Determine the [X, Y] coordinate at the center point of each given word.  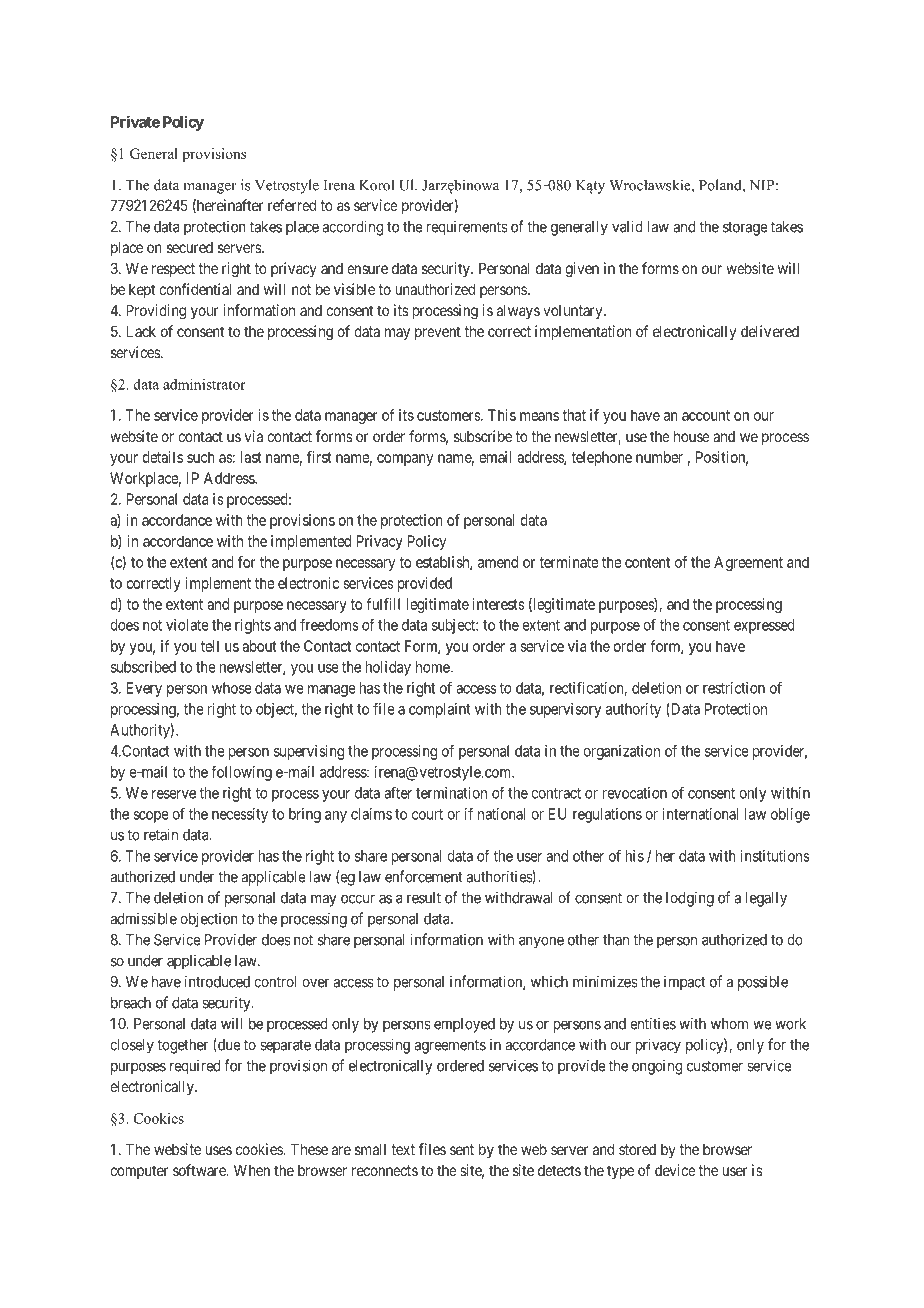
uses [219, 1150]
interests [499, 604]
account [706, 415]
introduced [217, 981]
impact [685, 983]
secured [190, 247]
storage [745, 229]
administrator [204, 384]
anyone [541, 942]
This [502, 415]
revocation [635, 793]
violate [187, 625]
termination [451, 793]
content [647, 562]
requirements [467, 228]
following [241, 773]
